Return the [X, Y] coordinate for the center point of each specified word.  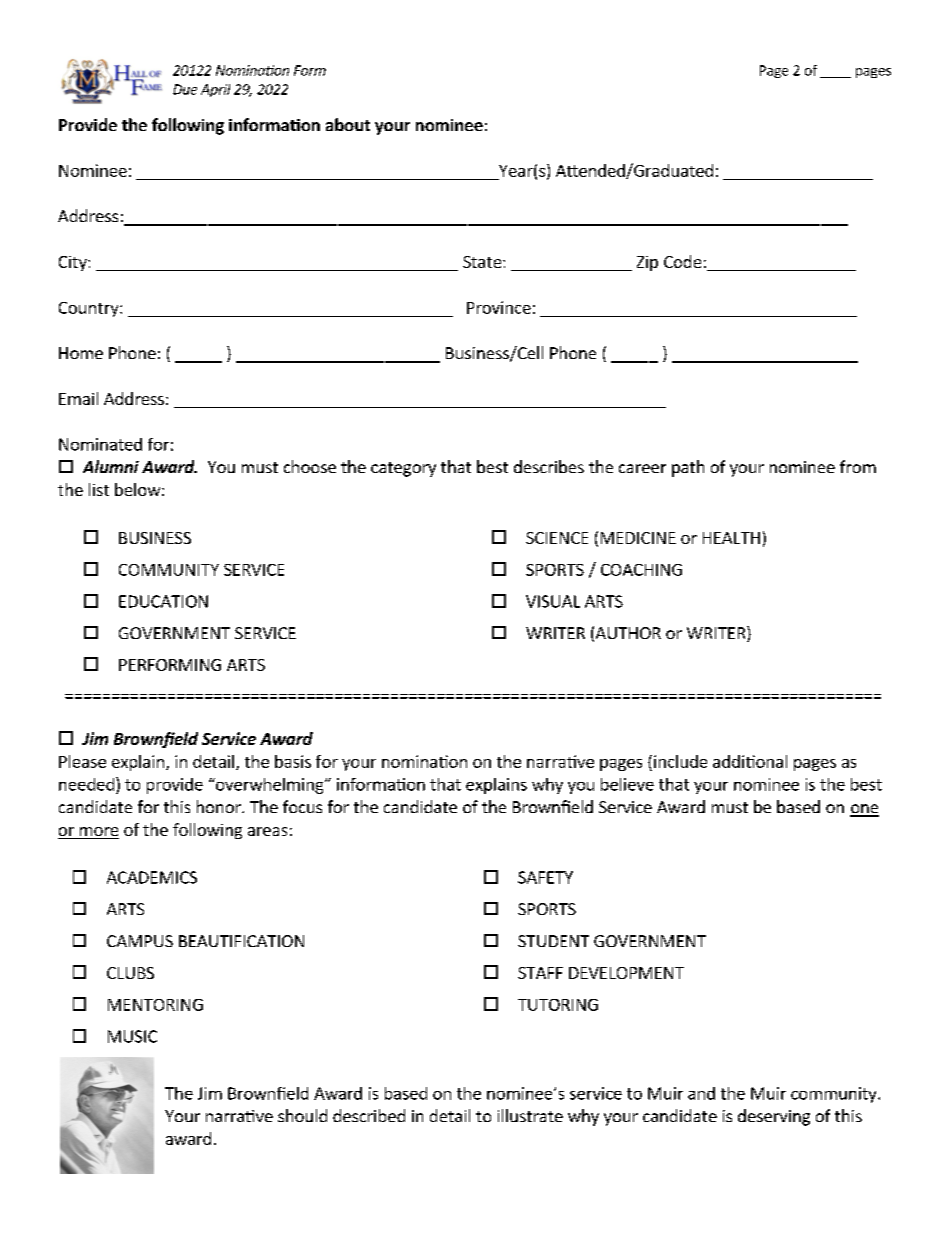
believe [627, 784]
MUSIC [132, 1036]
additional [750, 761]
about [348, 124]
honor [220, 806]
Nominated [100, 444]
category [403, 469]
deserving [774, 1117]
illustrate [530, 1115]
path [688, 468]
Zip [647, 263]
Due [185, 89]
